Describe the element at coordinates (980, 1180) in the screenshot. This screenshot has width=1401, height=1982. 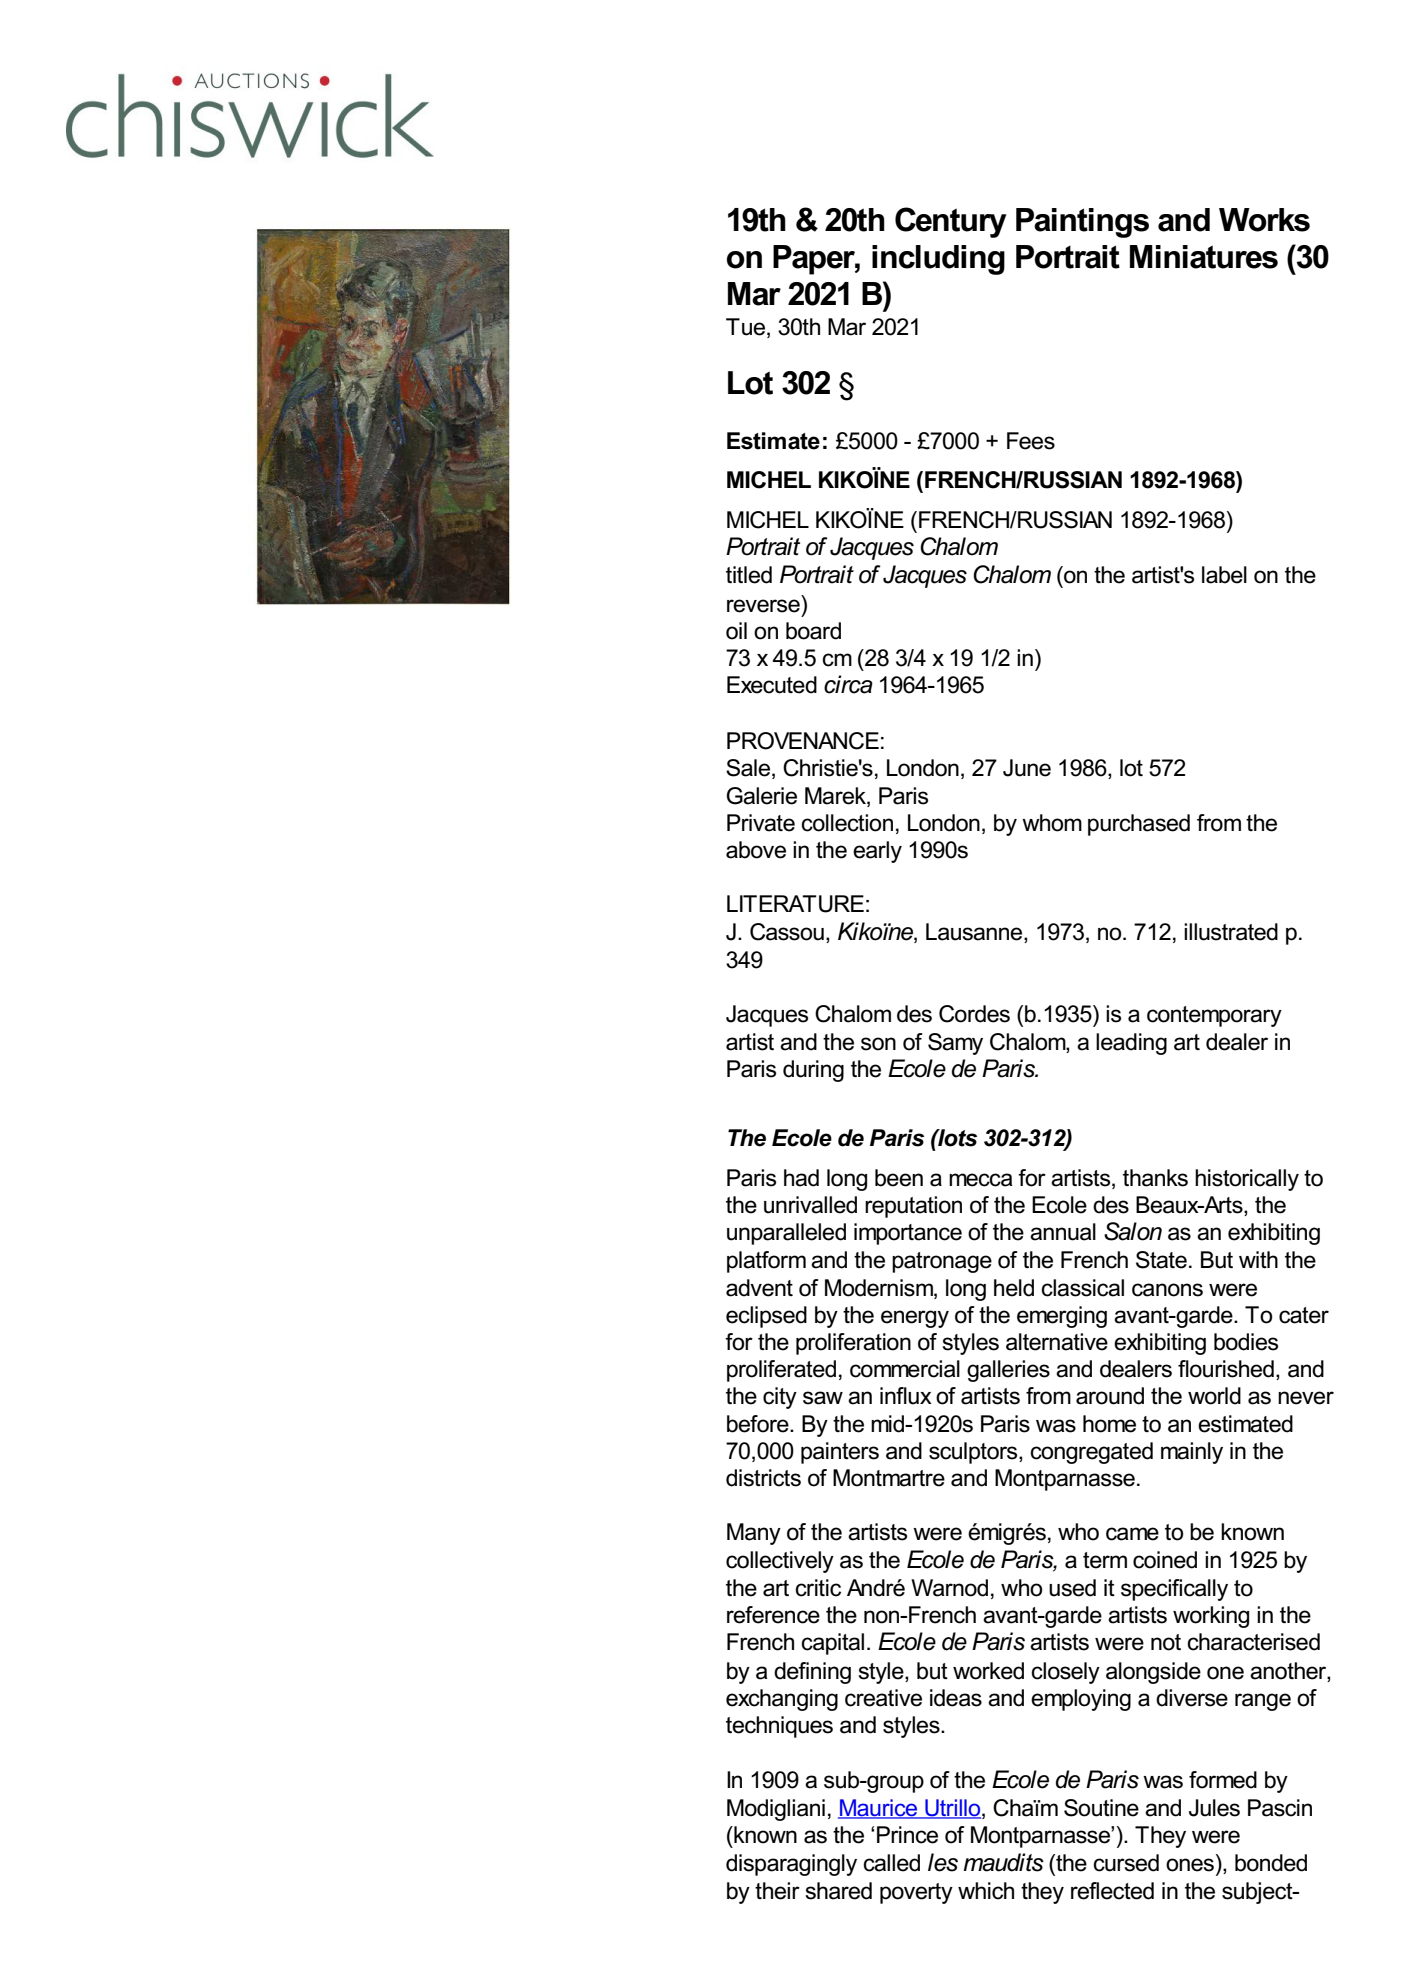
I see `mecca` at that location.
